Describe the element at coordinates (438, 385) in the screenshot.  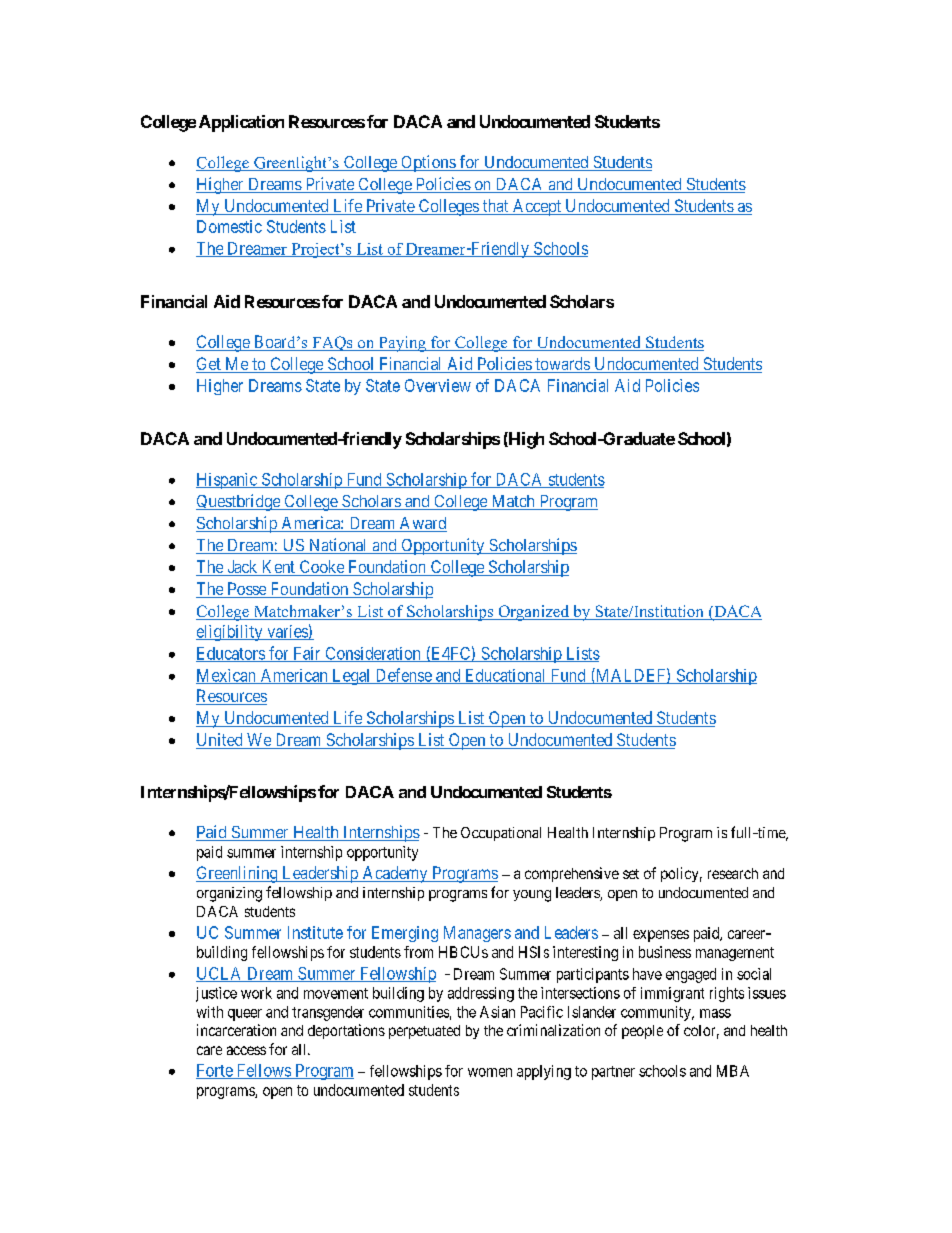
I see `Overview` at that location.
